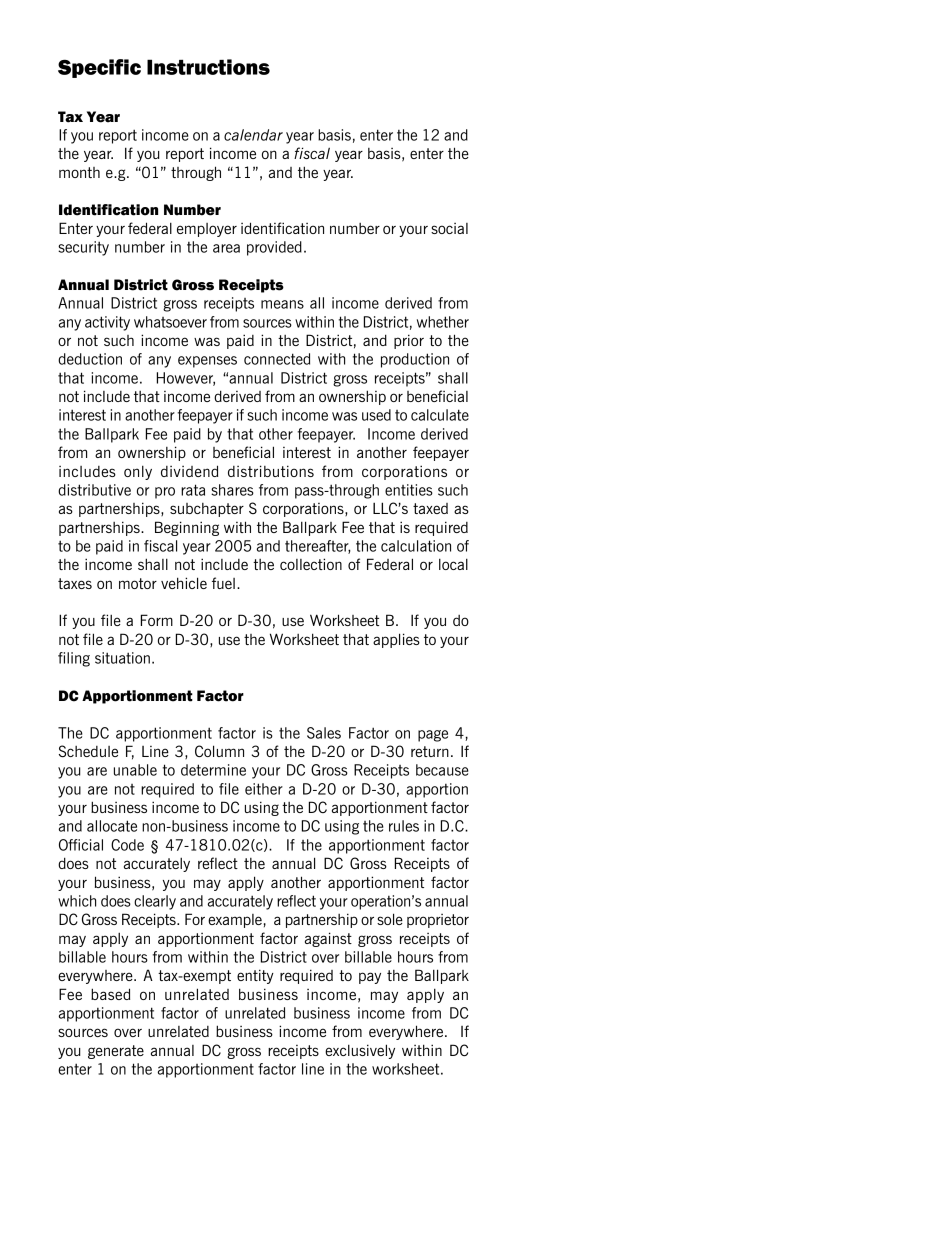 The height and width of the document is (1233, 952). Describe the element at coordinates (208, 67) in the document. I see `Instructions` at that location.
